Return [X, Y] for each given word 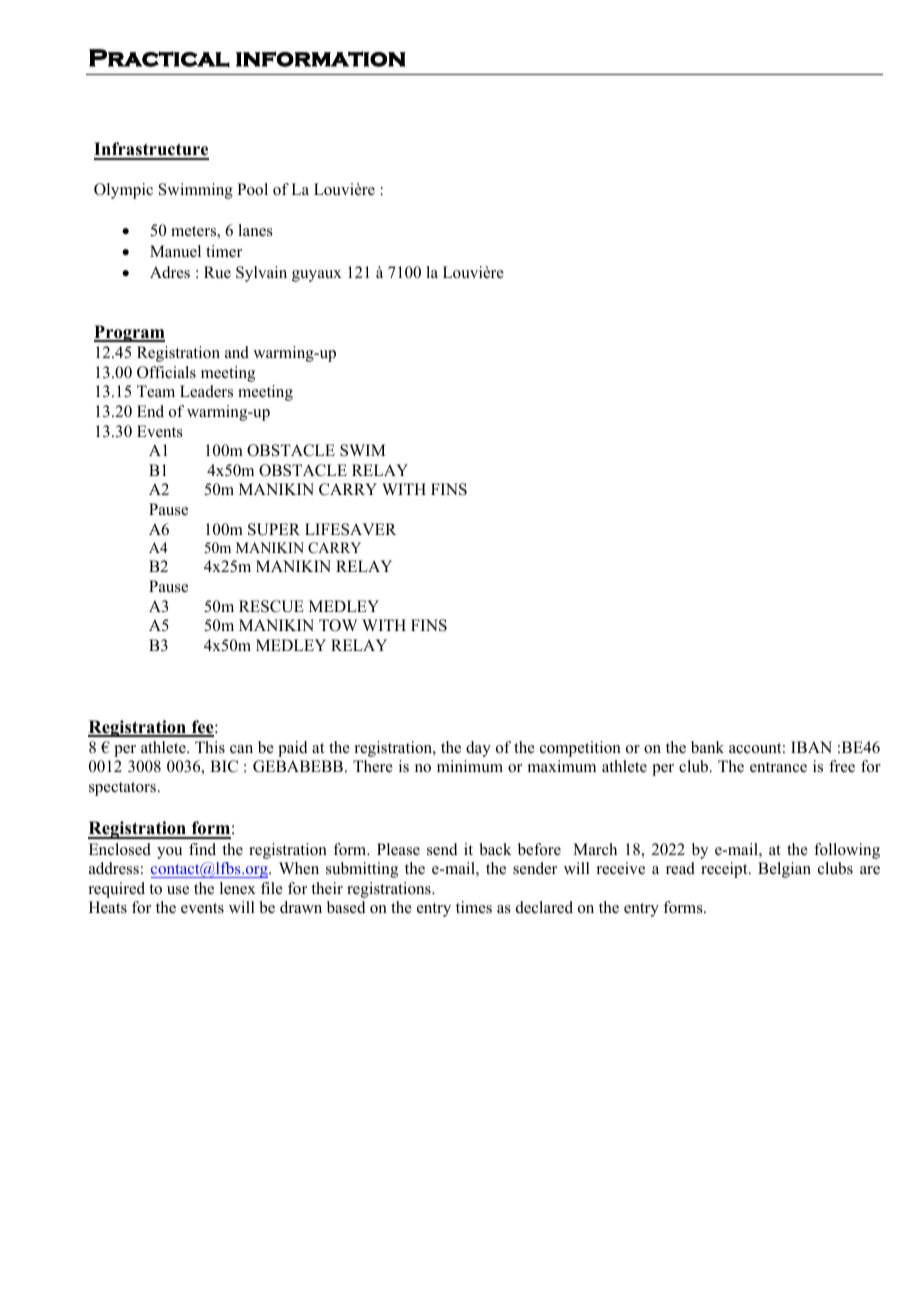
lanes [255, 230]
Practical [159, 58]
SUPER [274, 529]
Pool [252, 189]
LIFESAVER [351, 529]
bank [707, 747]
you [169, 853]
